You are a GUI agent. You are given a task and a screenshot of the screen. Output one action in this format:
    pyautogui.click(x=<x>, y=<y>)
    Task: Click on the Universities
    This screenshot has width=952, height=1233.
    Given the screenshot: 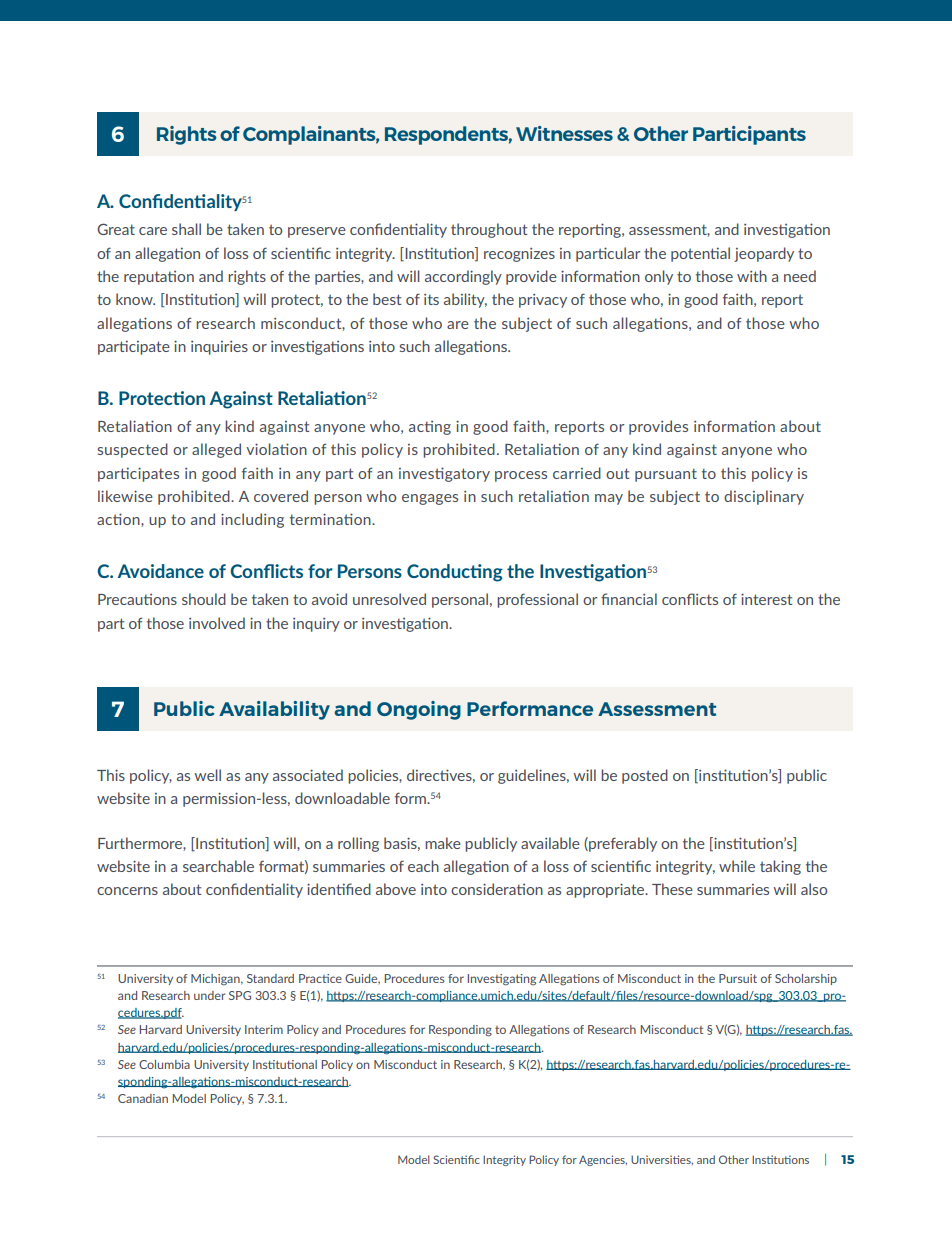 What is the action you would take?
    pyautogui.click(x=662, y=1160)
